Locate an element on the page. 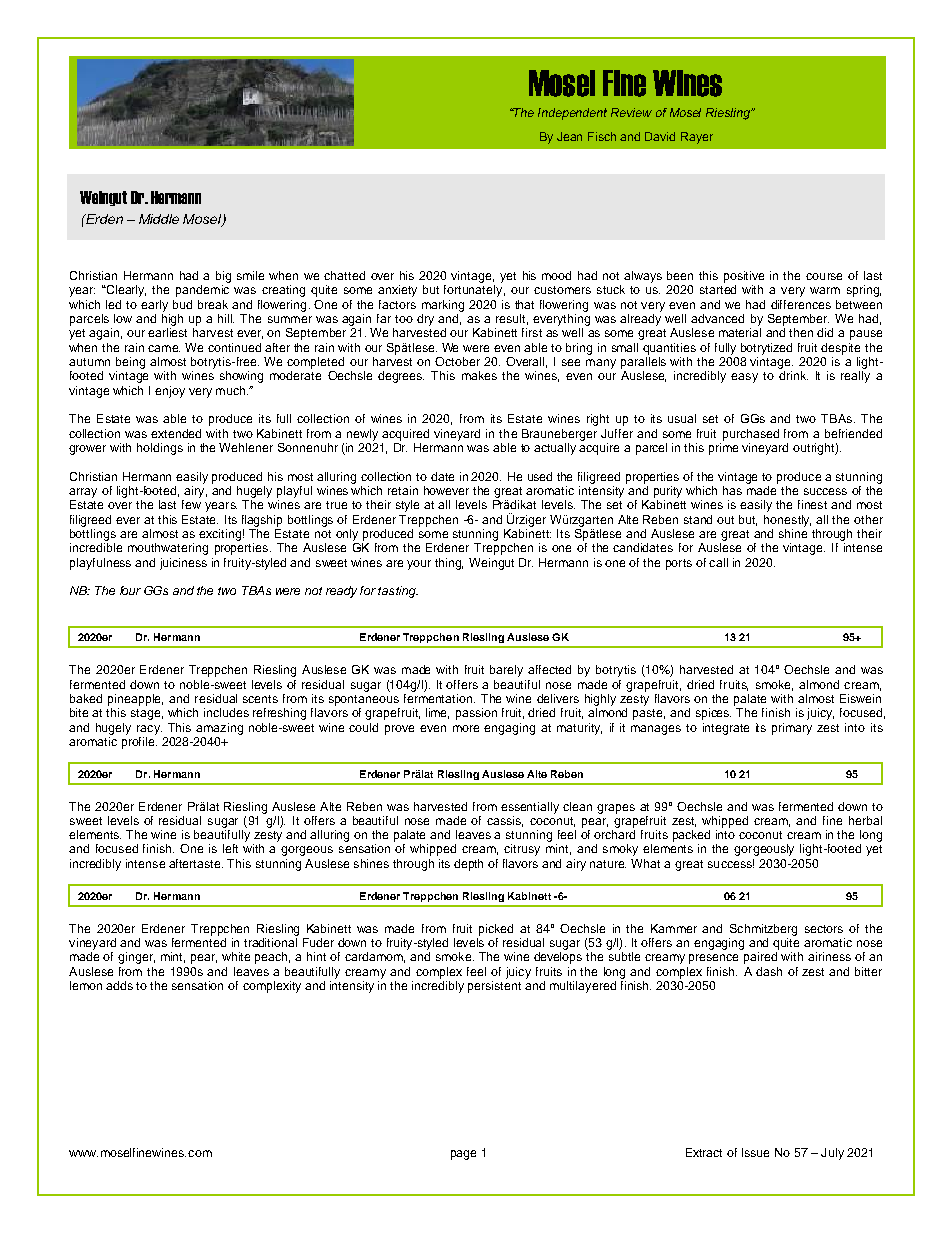 The height and width of the image is (1233, 952). Middle is located at coordinates (159, 219).
